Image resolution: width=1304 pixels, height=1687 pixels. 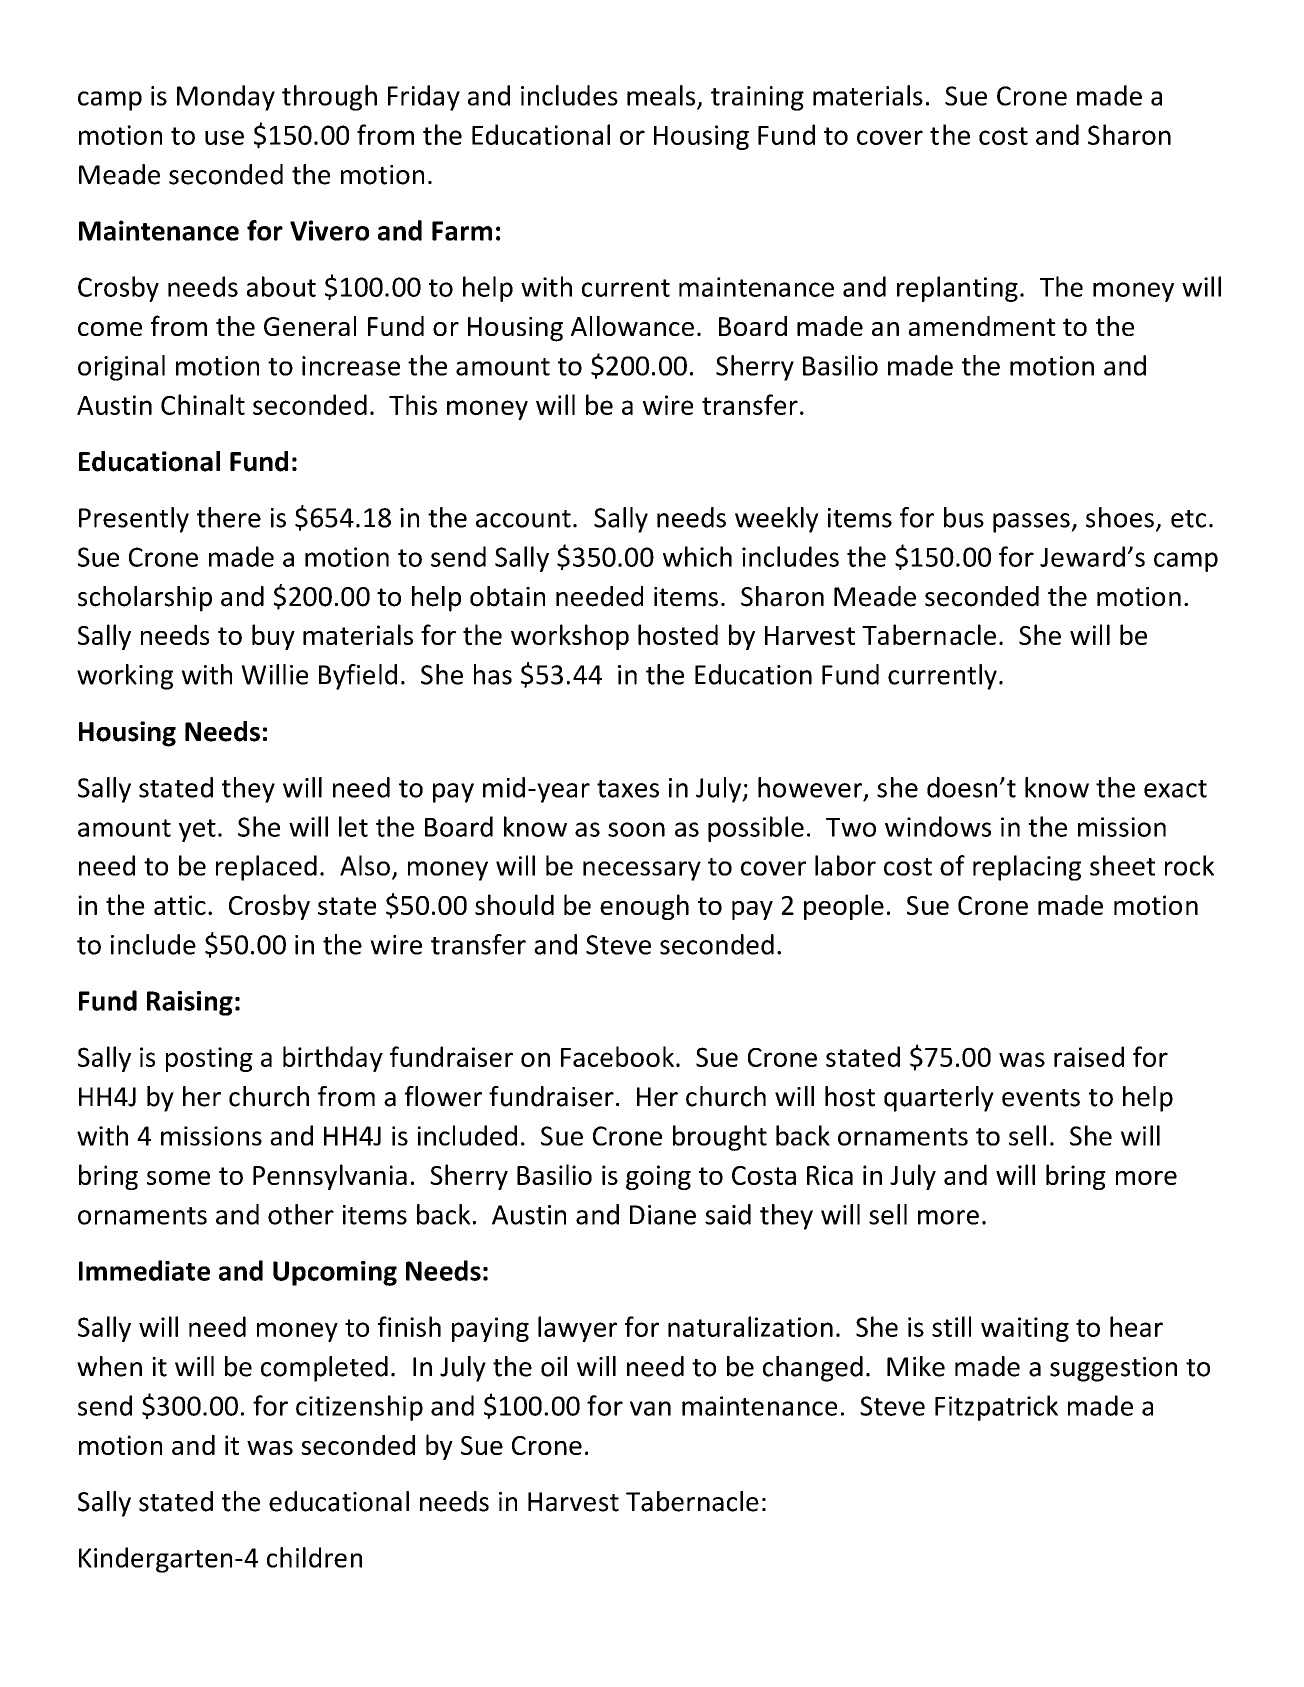 What do you see at coordinates (554, 1366) in the document?
I see `oil` at bounding box center [554, 1366].
